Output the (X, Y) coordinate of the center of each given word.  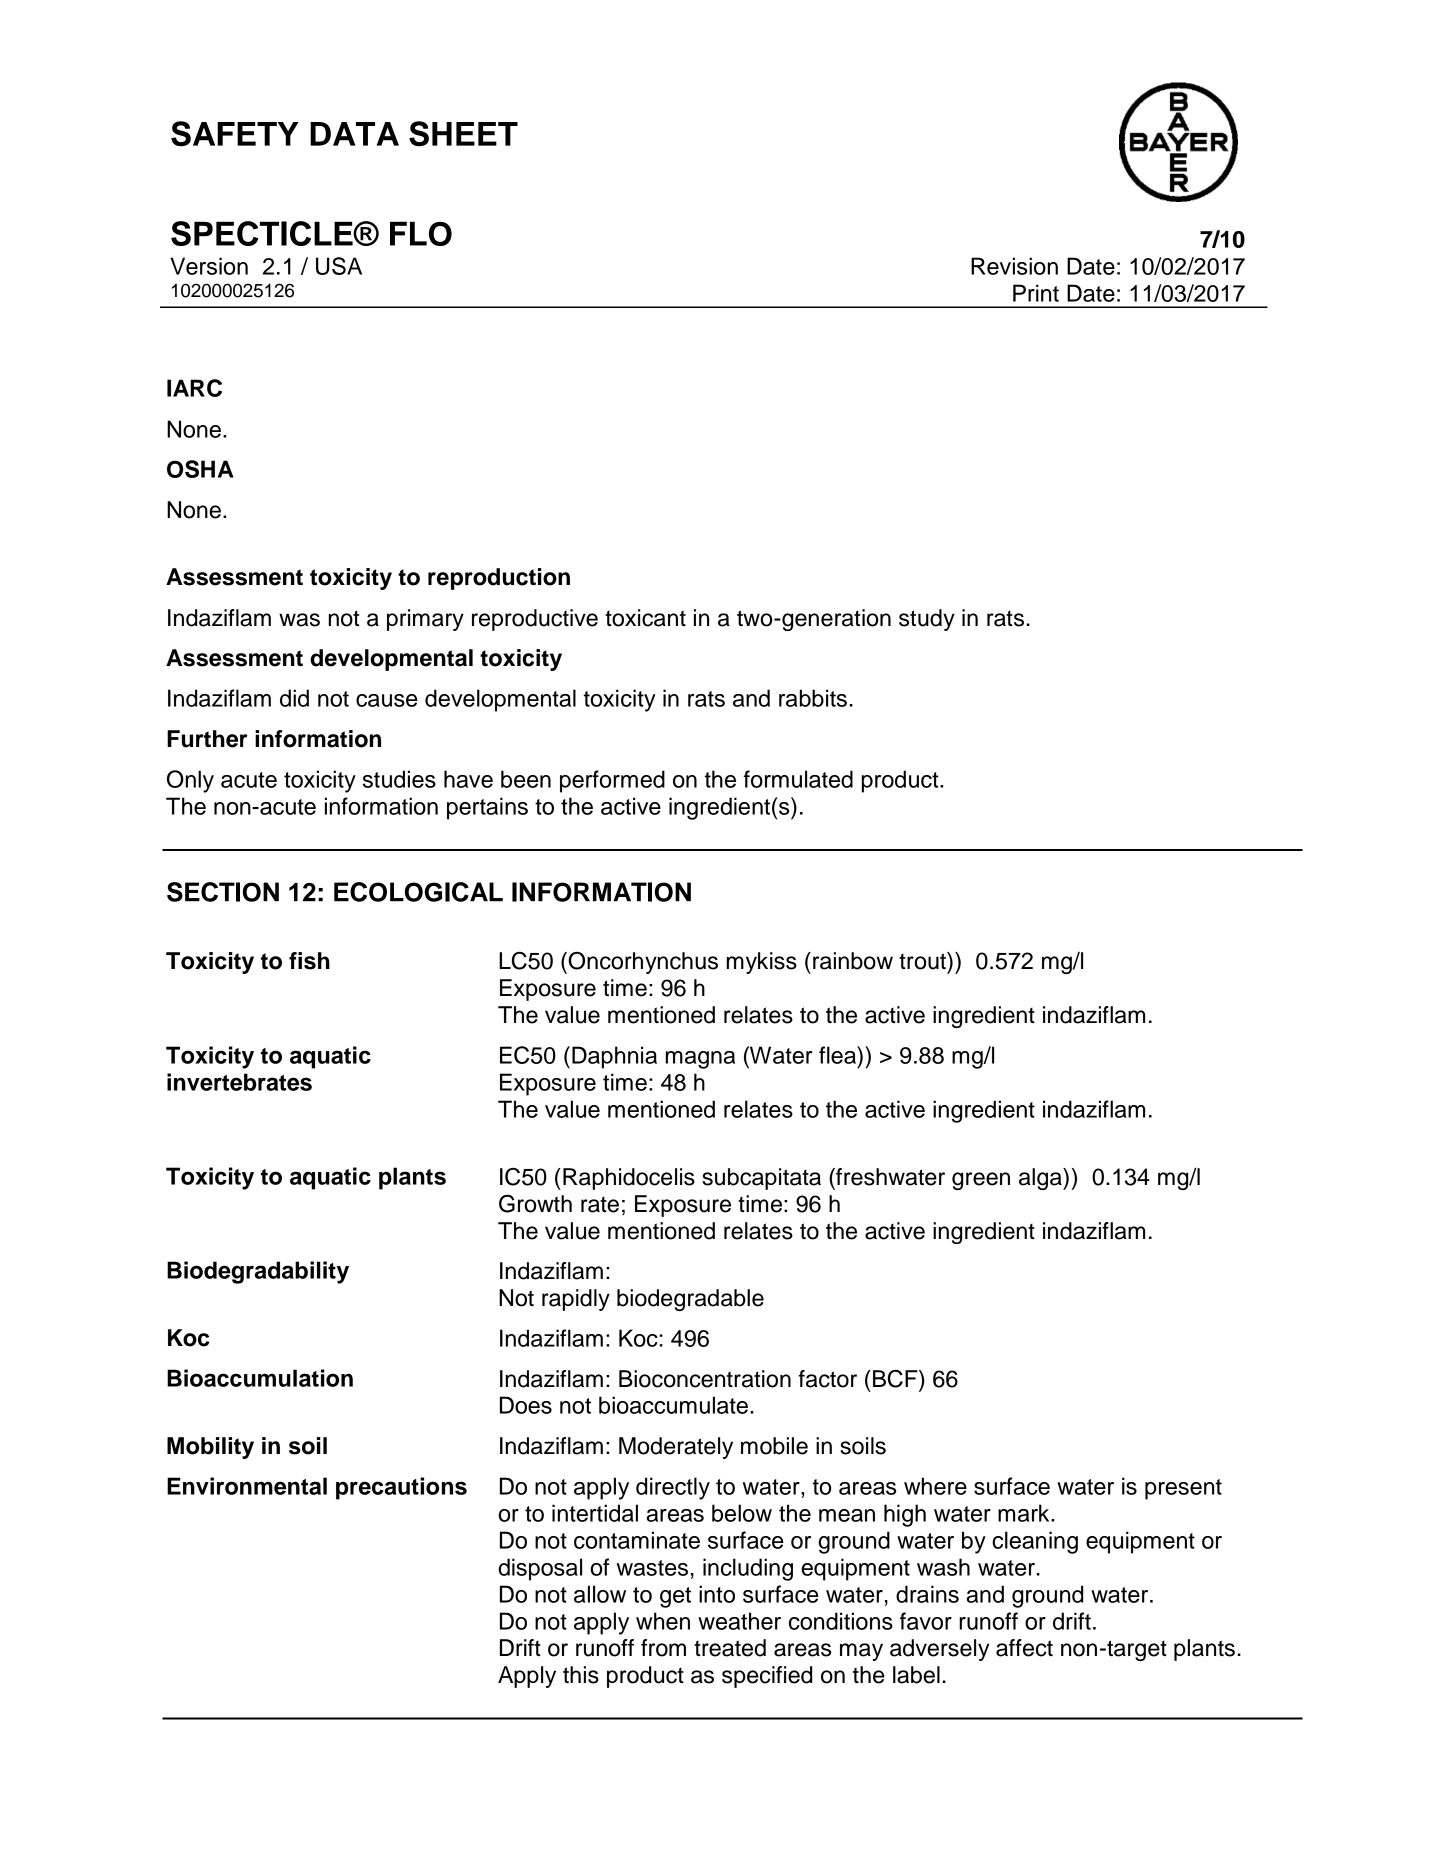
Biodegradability (258, 1272)
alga (1041, 1179)
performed (612, 781)
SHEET (463, 134)
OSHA (200, 469)
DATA (354, 134)
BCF (896, 1379)
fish (309, 961)
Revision (1014, 266)
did (294, 698)
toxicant (645, 618)
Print (1036, 293)
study (927, 620)
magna (700, 1060)
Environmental (247, 1486)
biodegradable (690, 1300)
